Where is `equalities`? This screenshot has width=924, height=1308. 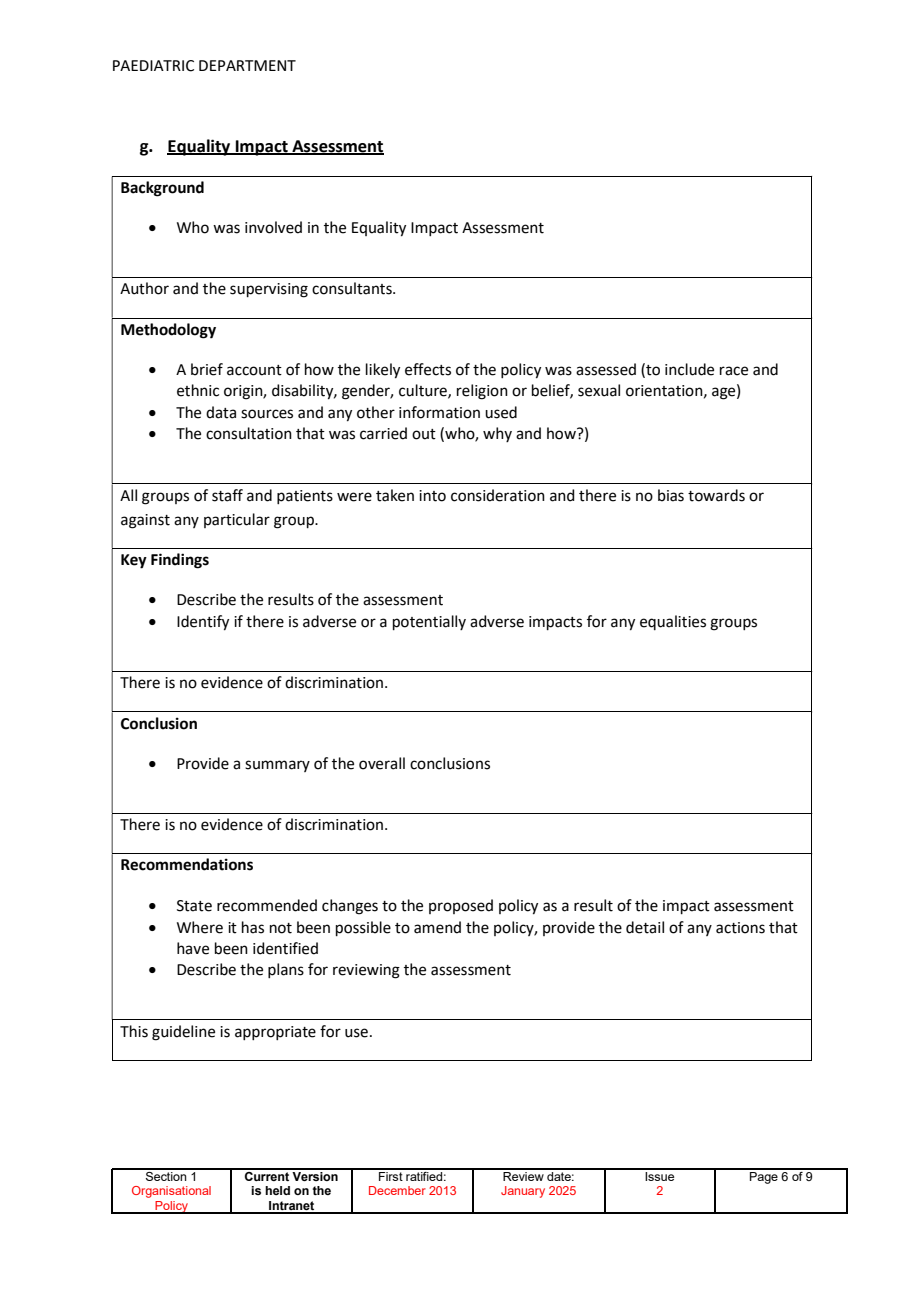
equalities is located at coordinates (673, 622).
